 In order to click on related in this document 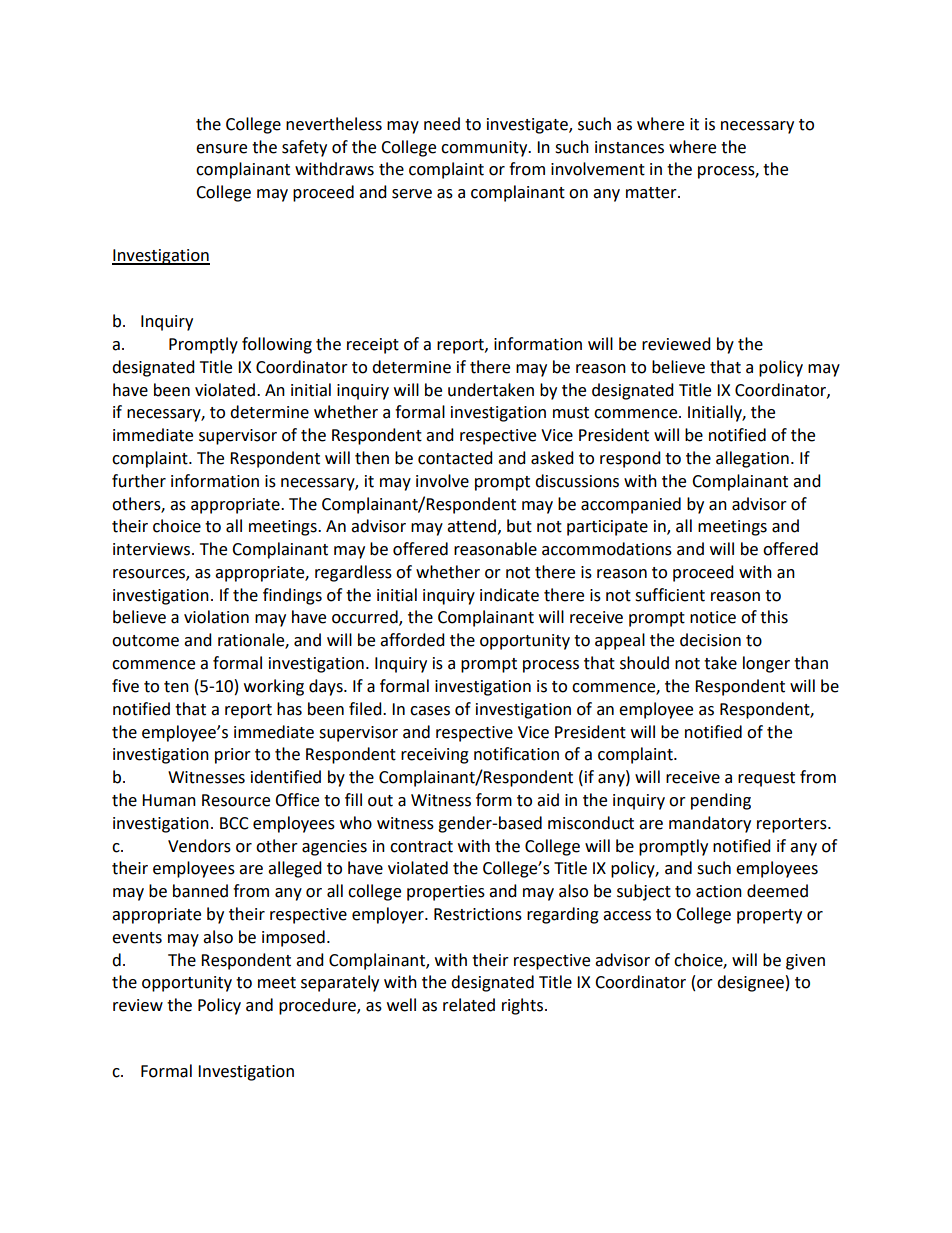, I will do `click(469, 1005)`.
